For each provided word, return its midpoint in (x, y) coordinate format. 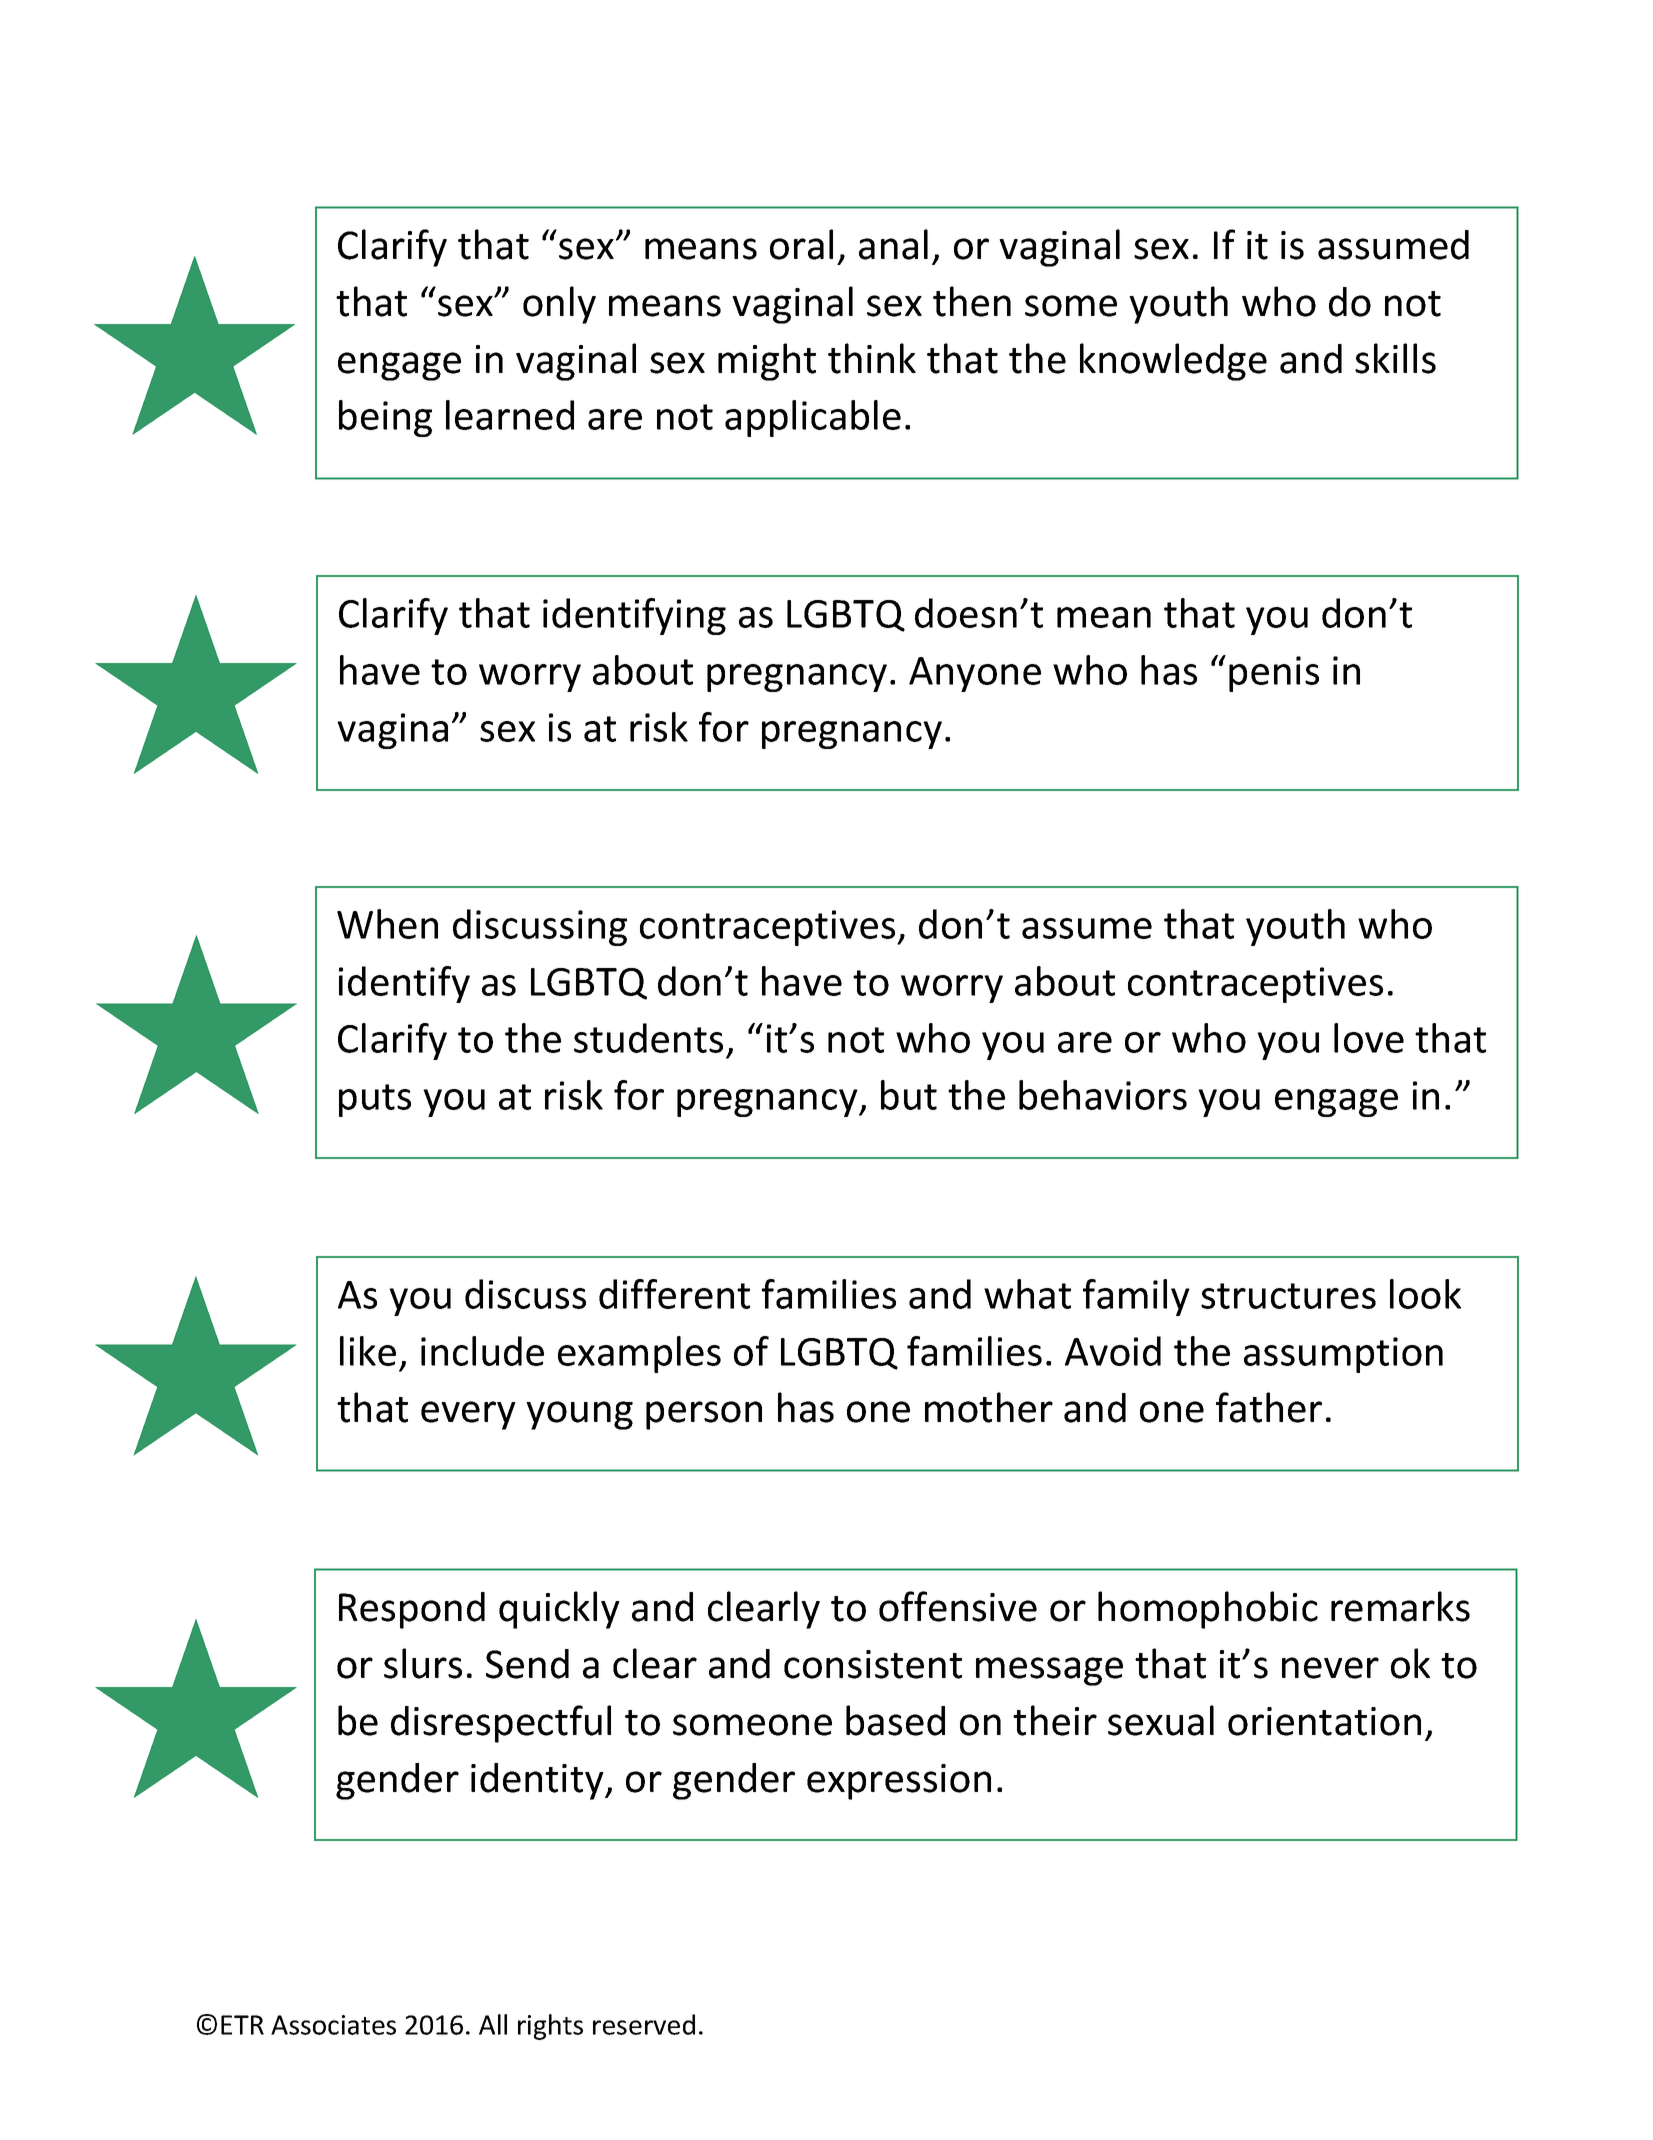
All (493, 2024)
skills (1395, 358)
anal (893, 244)
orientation (1324, 1721)
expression (899, 1782)
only (559, 305)
